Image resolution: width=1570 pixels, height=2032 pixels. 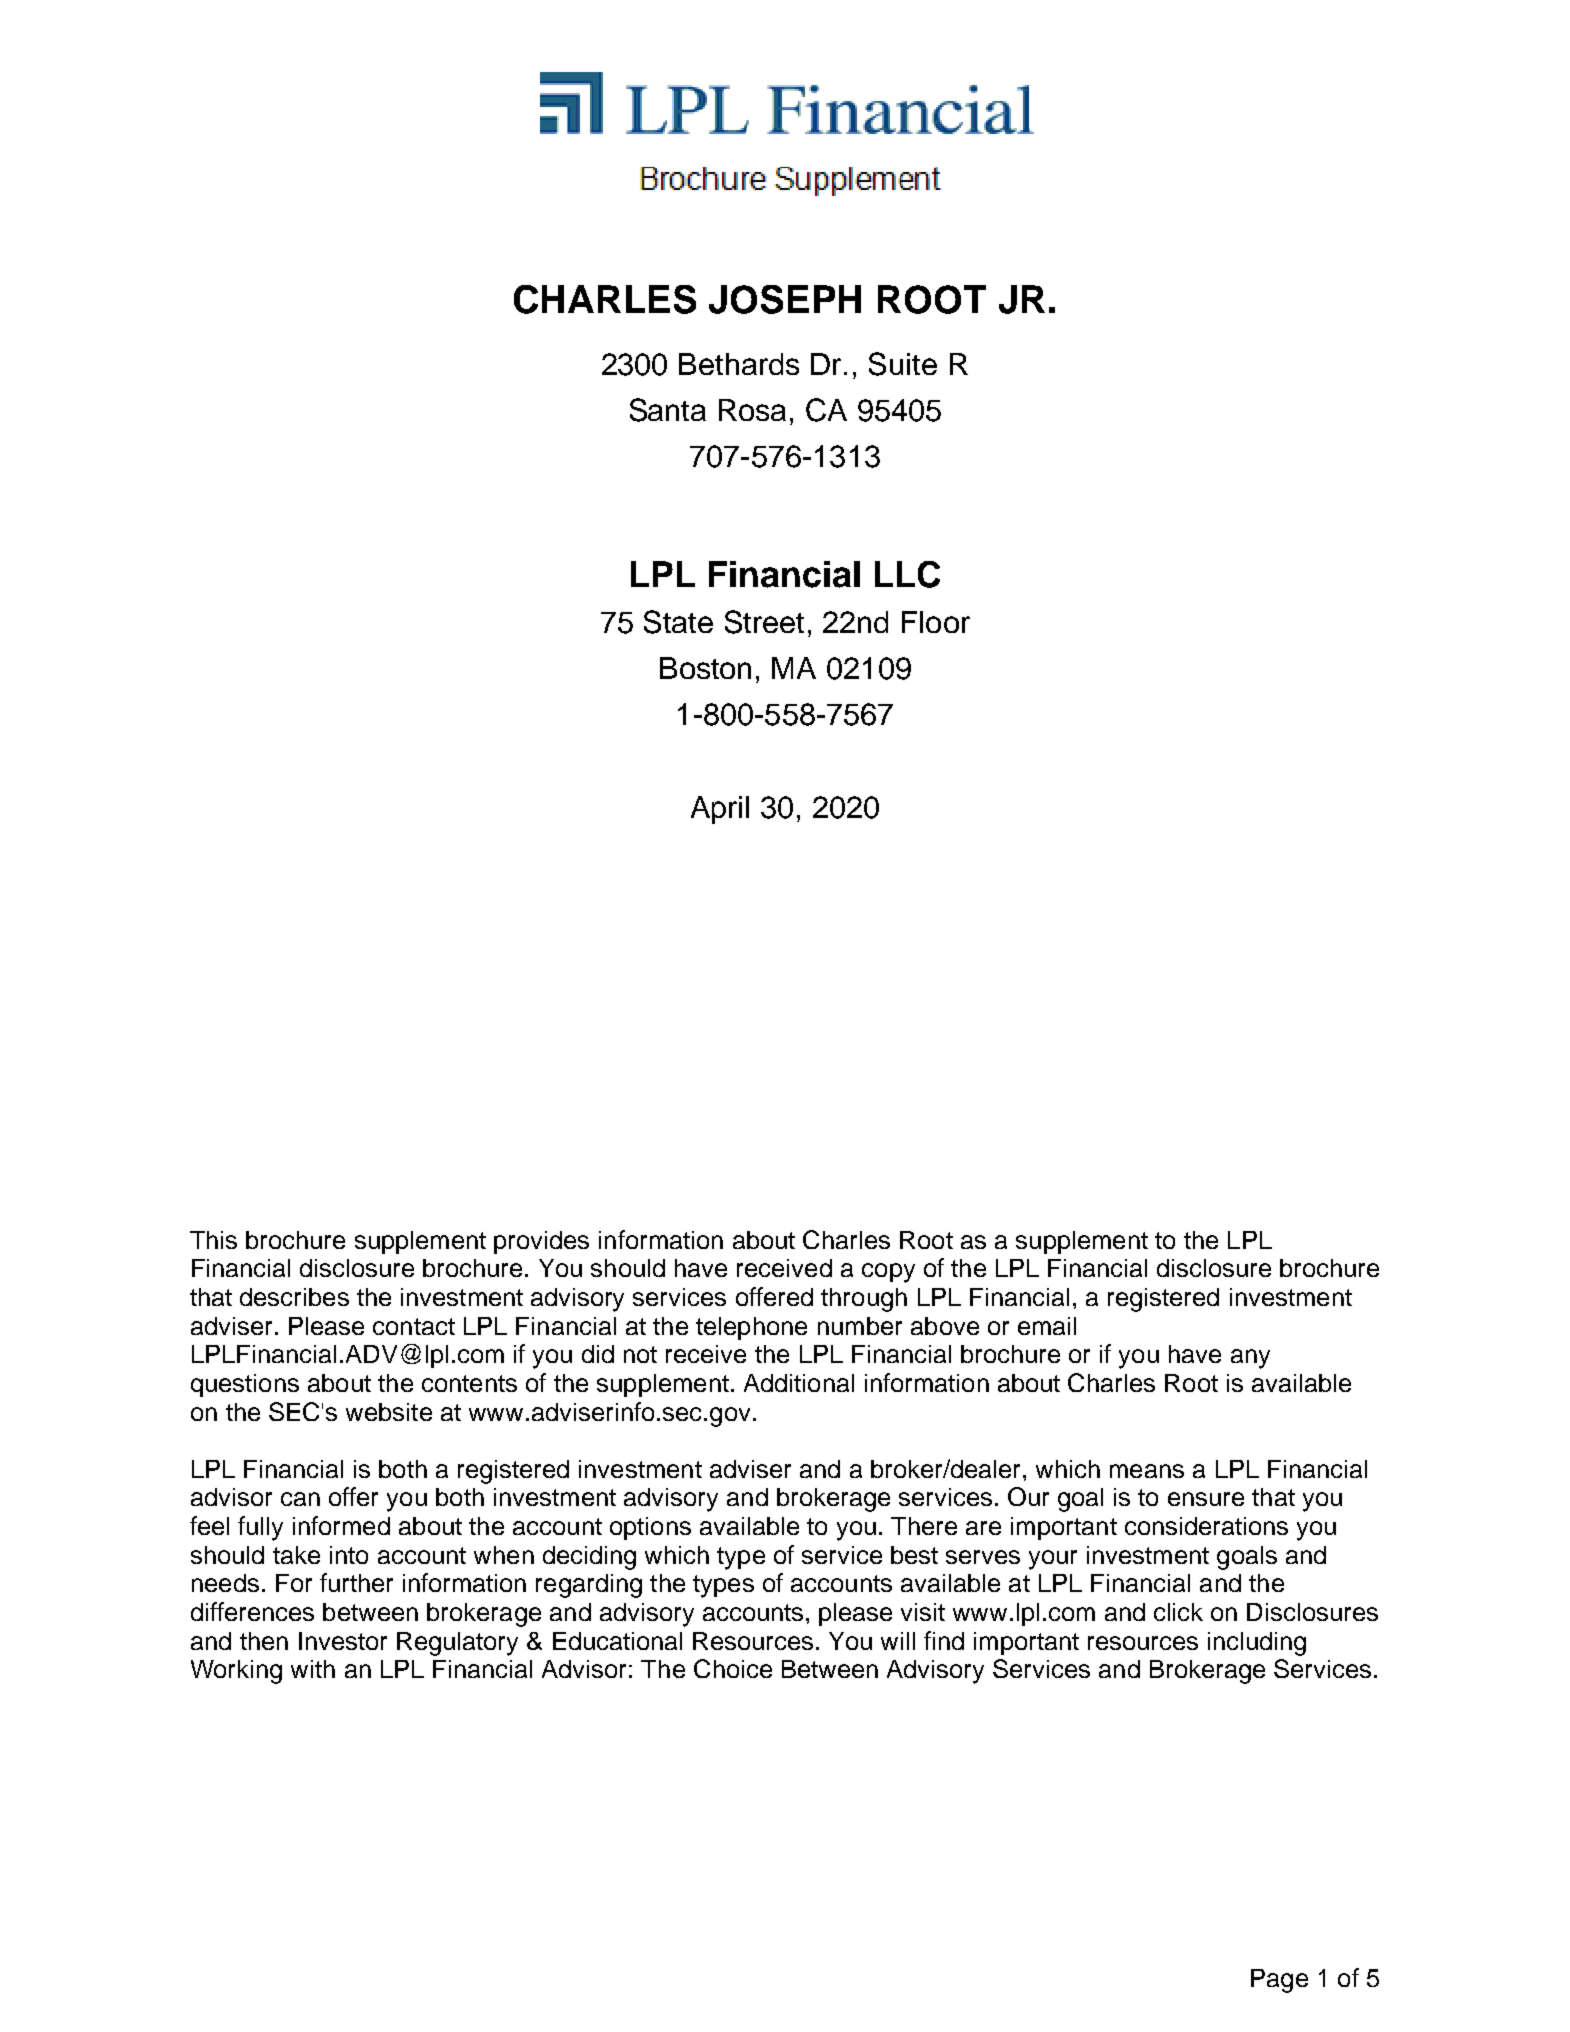 What do you see at coordinates (705, 668) in the screenshot?
I see `Boston` at bounding box center [705, 668].
